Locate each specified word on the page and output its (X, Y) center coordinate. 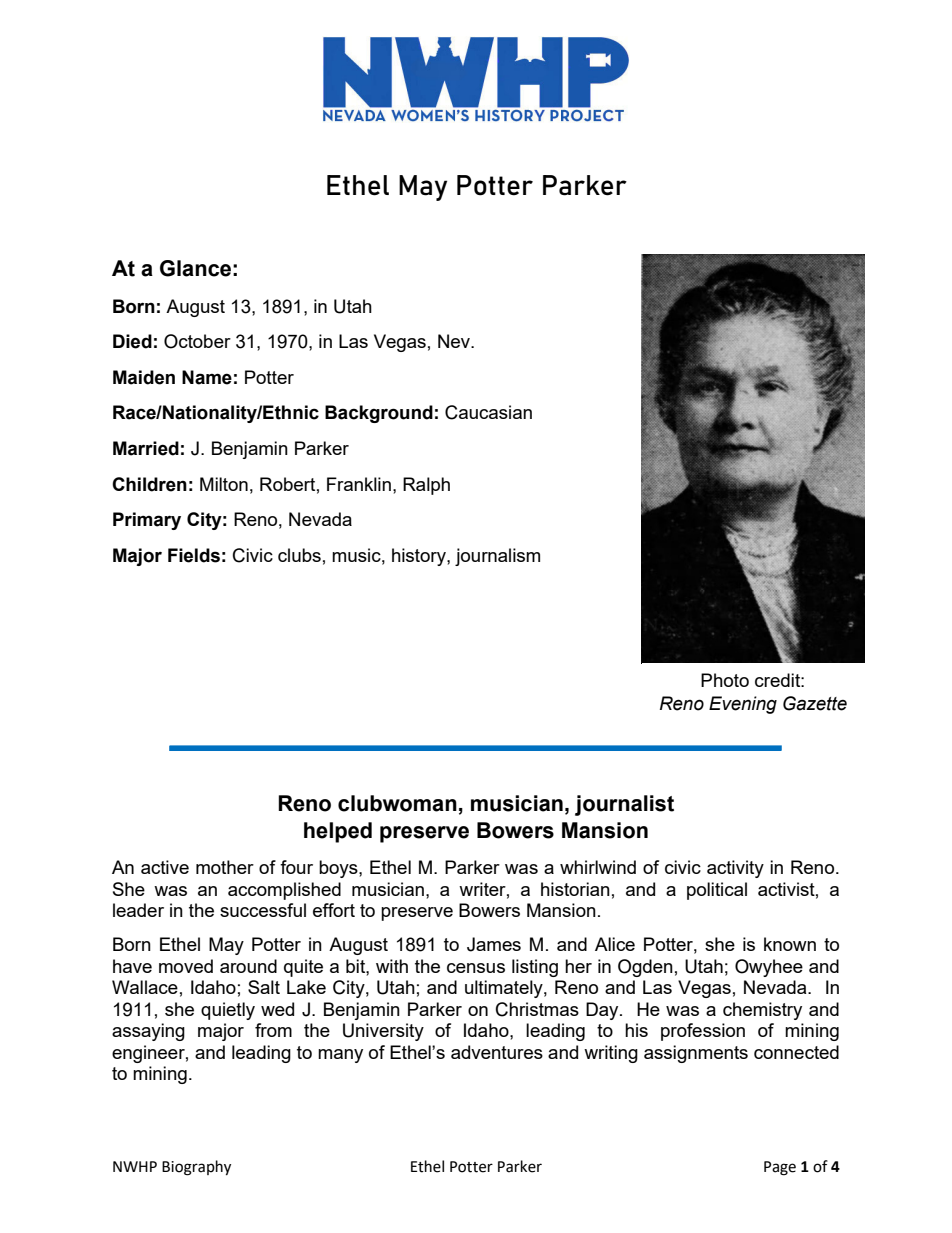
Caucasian (488, 412)
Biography (196, 1168)
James (494, 944)
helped (338, 832)
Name (207, 377)
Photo (725, 680)
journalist (624, 805)
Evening (743, 705)
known (790, 944)
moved (186, 966)
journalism (497, 557)
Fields (194, 555)
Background (379, 414)
